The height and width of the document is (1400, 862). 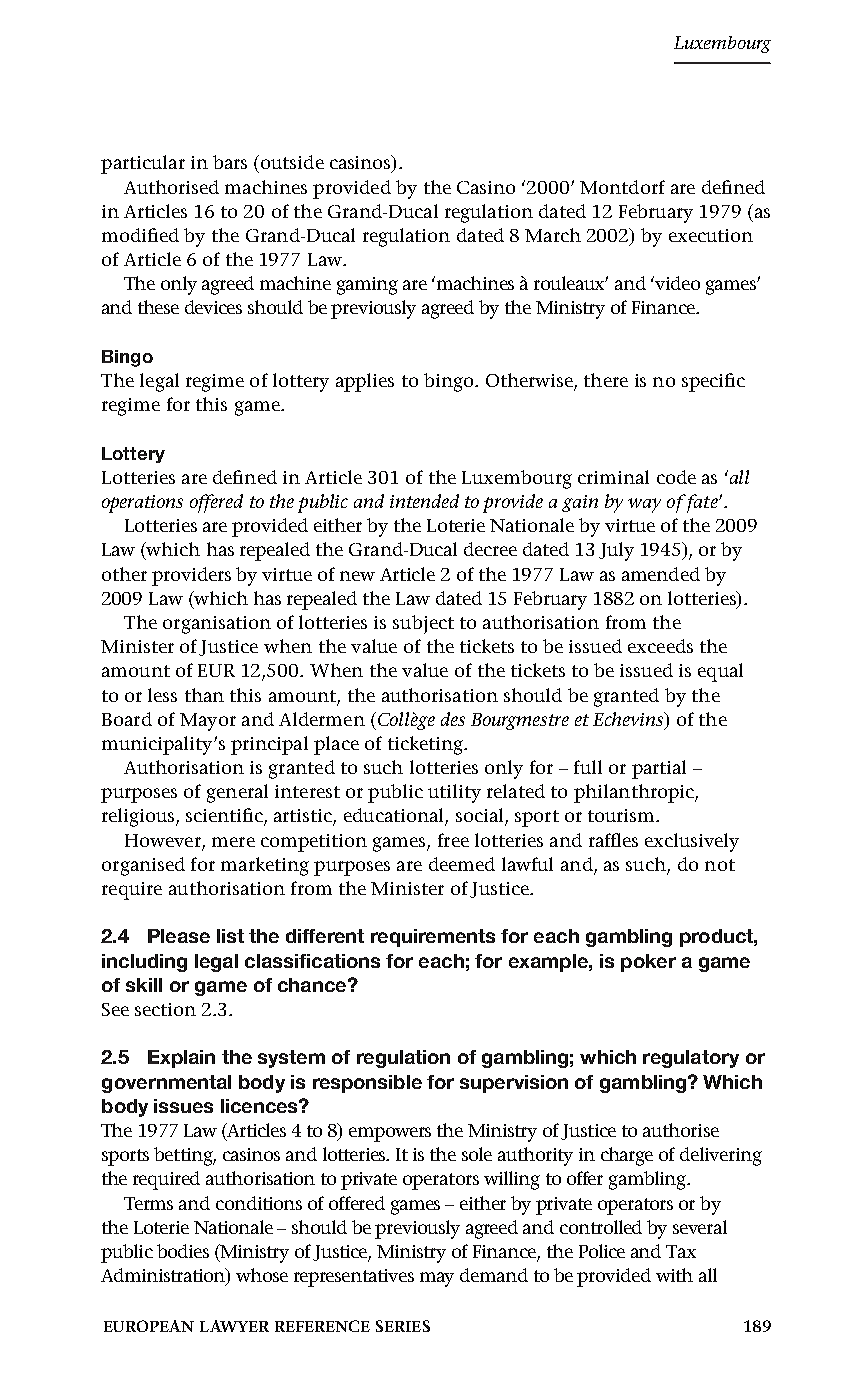 What do you see at coordinates (181, 1059) in the document?
I see `Explain` at bounding box center [181, 1059].
